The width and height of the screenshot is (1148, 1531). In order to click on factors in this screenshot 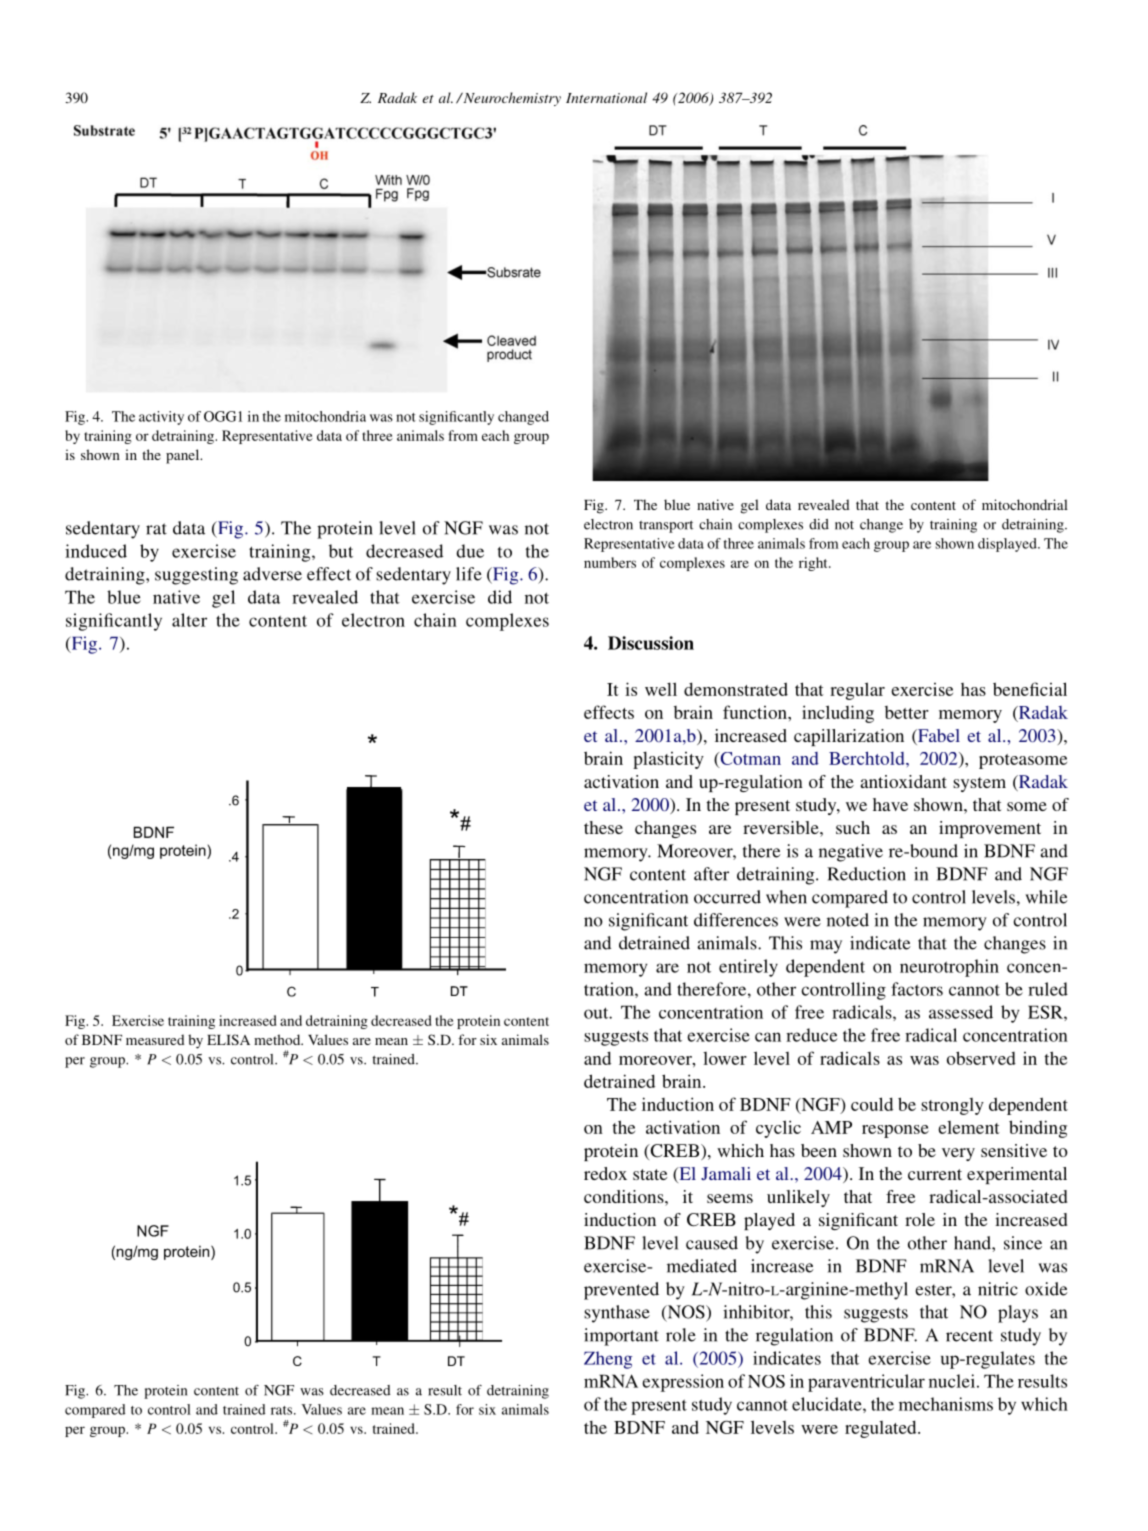, I will do `click(917, 989)`.
